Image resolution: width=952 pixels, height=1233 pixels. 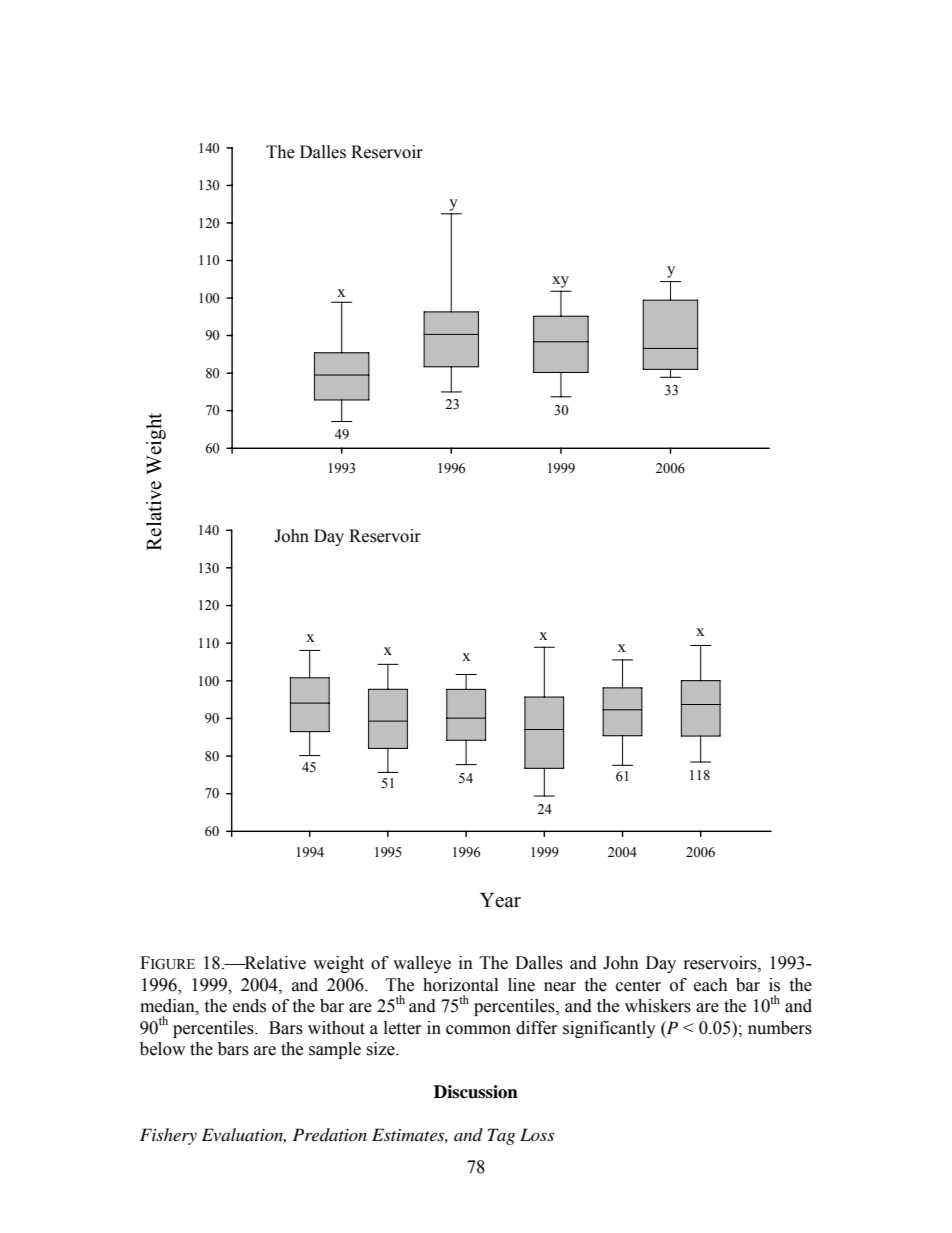 I want to click on Fishery, so click(x=168, y=1136).
